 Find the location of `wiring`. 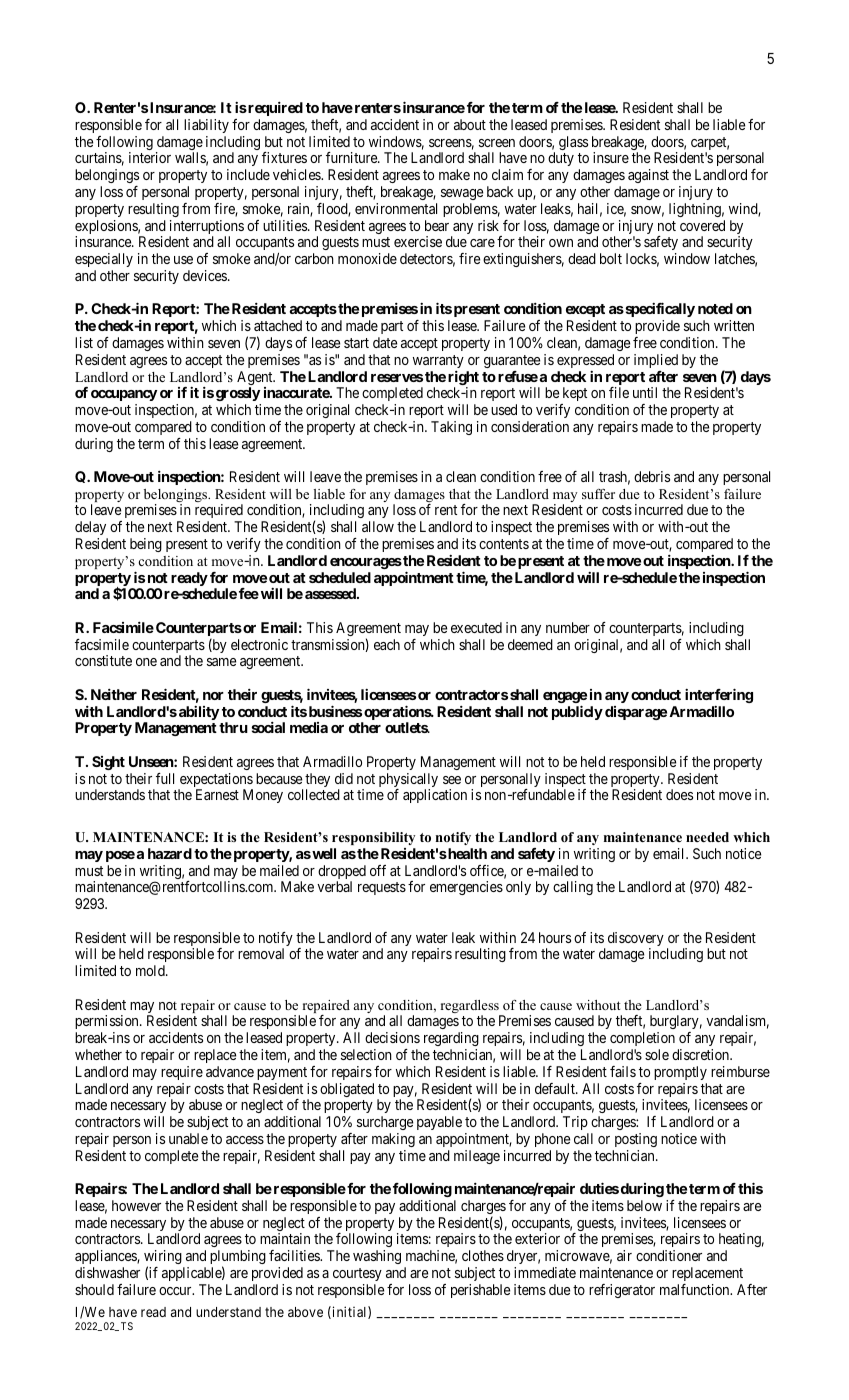

wiring is located at coordinates (163, 1258).
